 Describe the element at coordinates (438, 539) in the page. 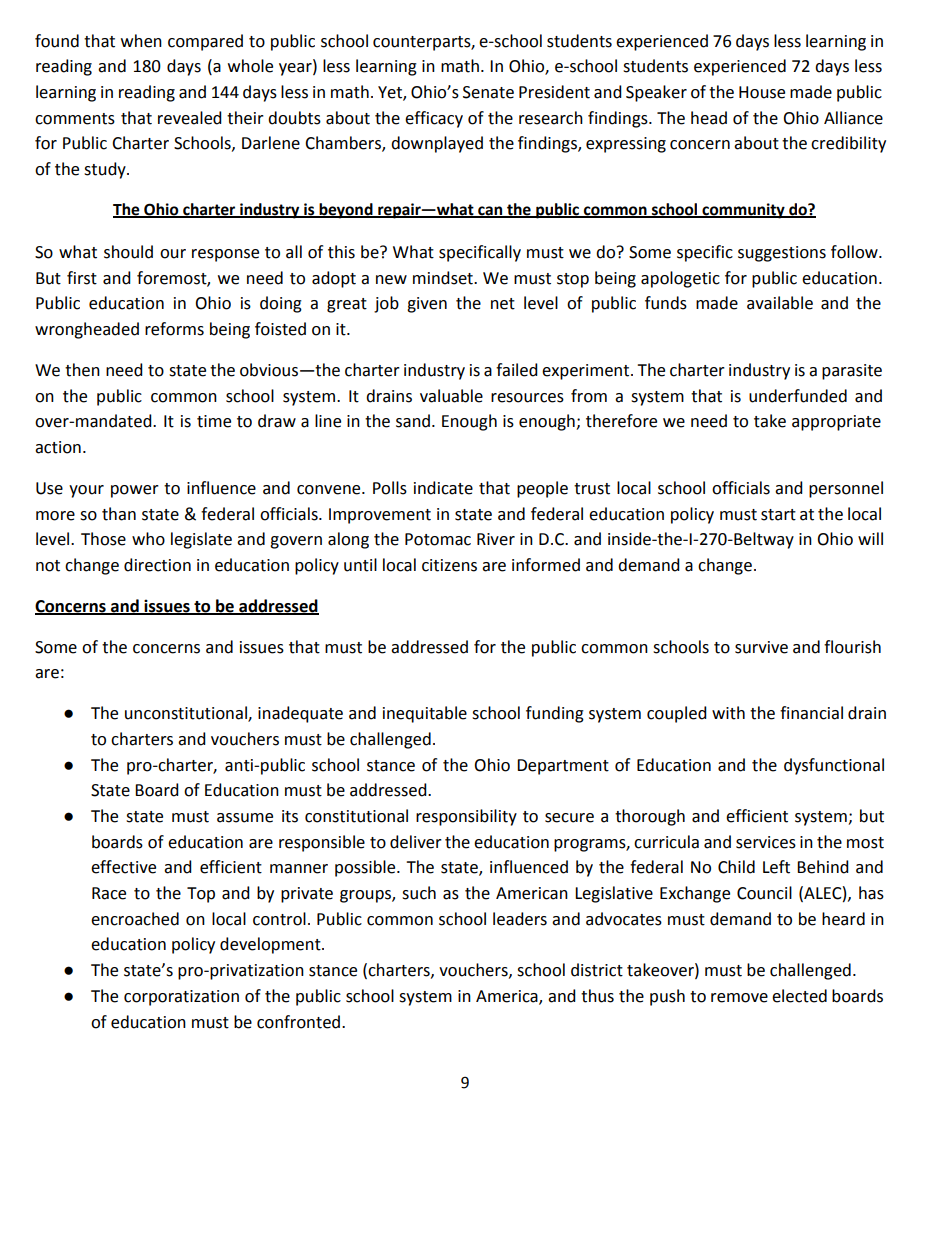

I see `Potomac` at that location.
